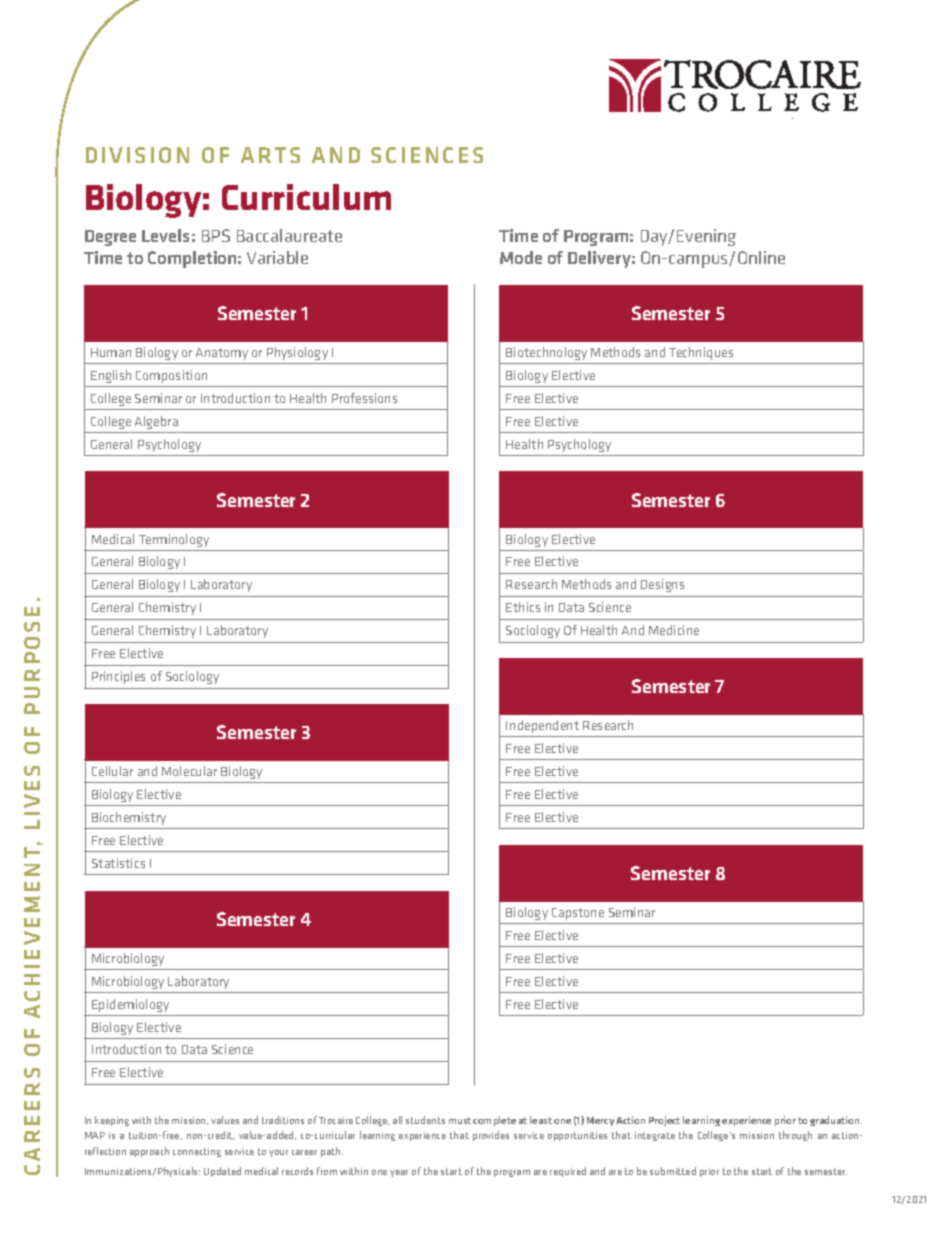  What do you see at coordinates (542, 726) in the document?
I see `Independent` at bounding box center [542, 726].
